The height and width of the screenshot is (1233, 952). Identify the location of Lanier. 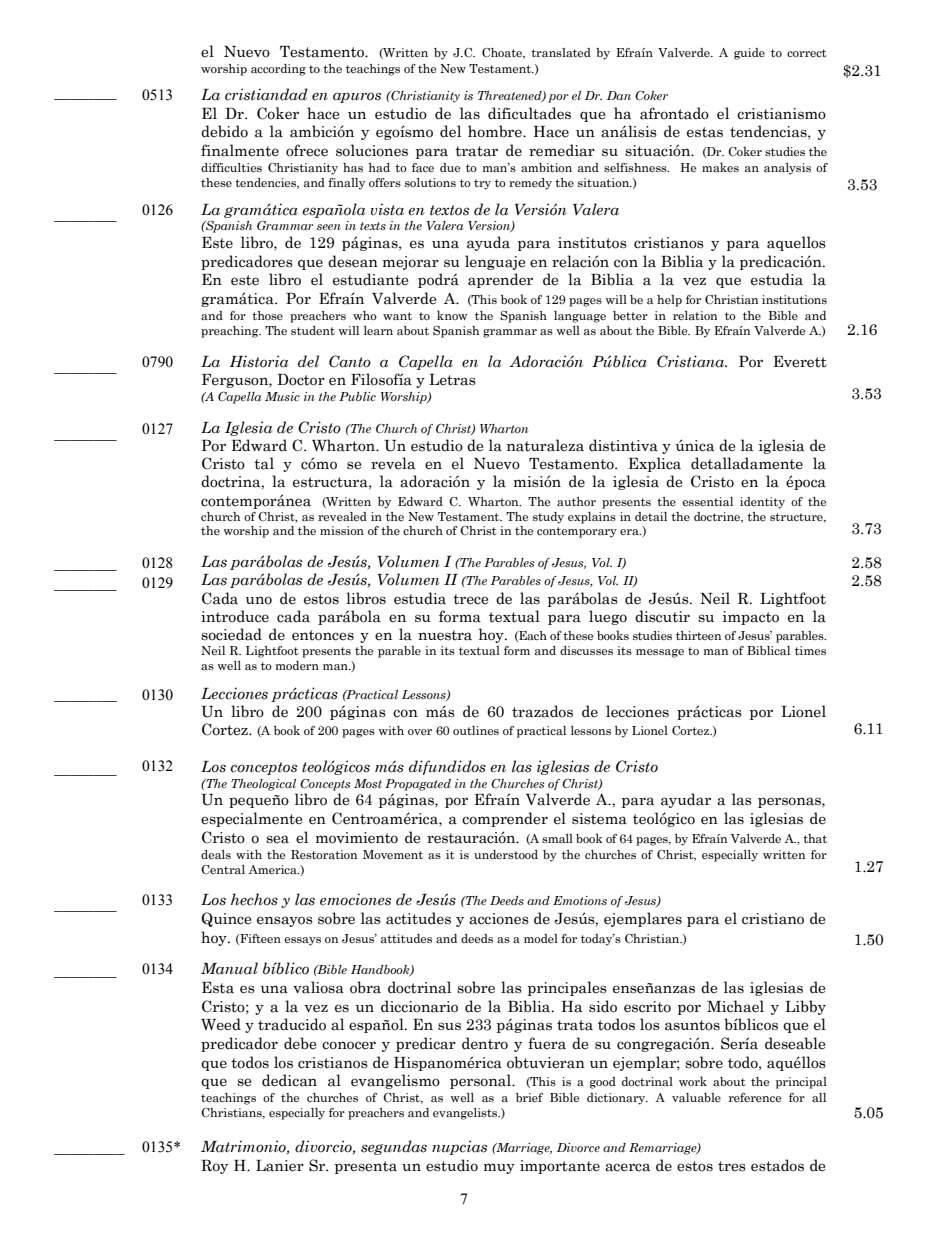
(280, 1166).
